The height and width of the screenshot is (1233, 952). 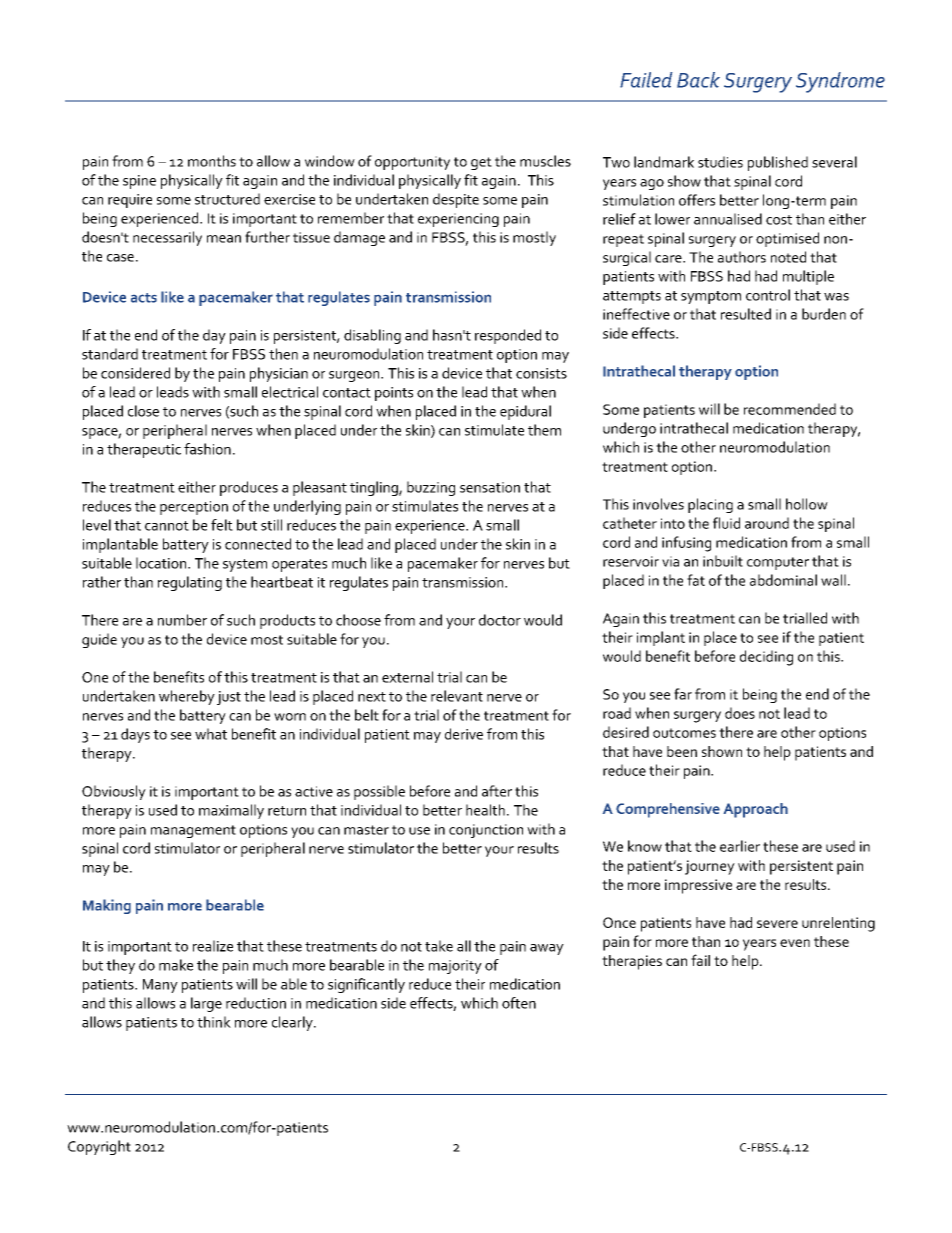 What do you see at coordinates (519, 1003) in the screenshot?
I see `often` at bounding box center [519, 1003].
